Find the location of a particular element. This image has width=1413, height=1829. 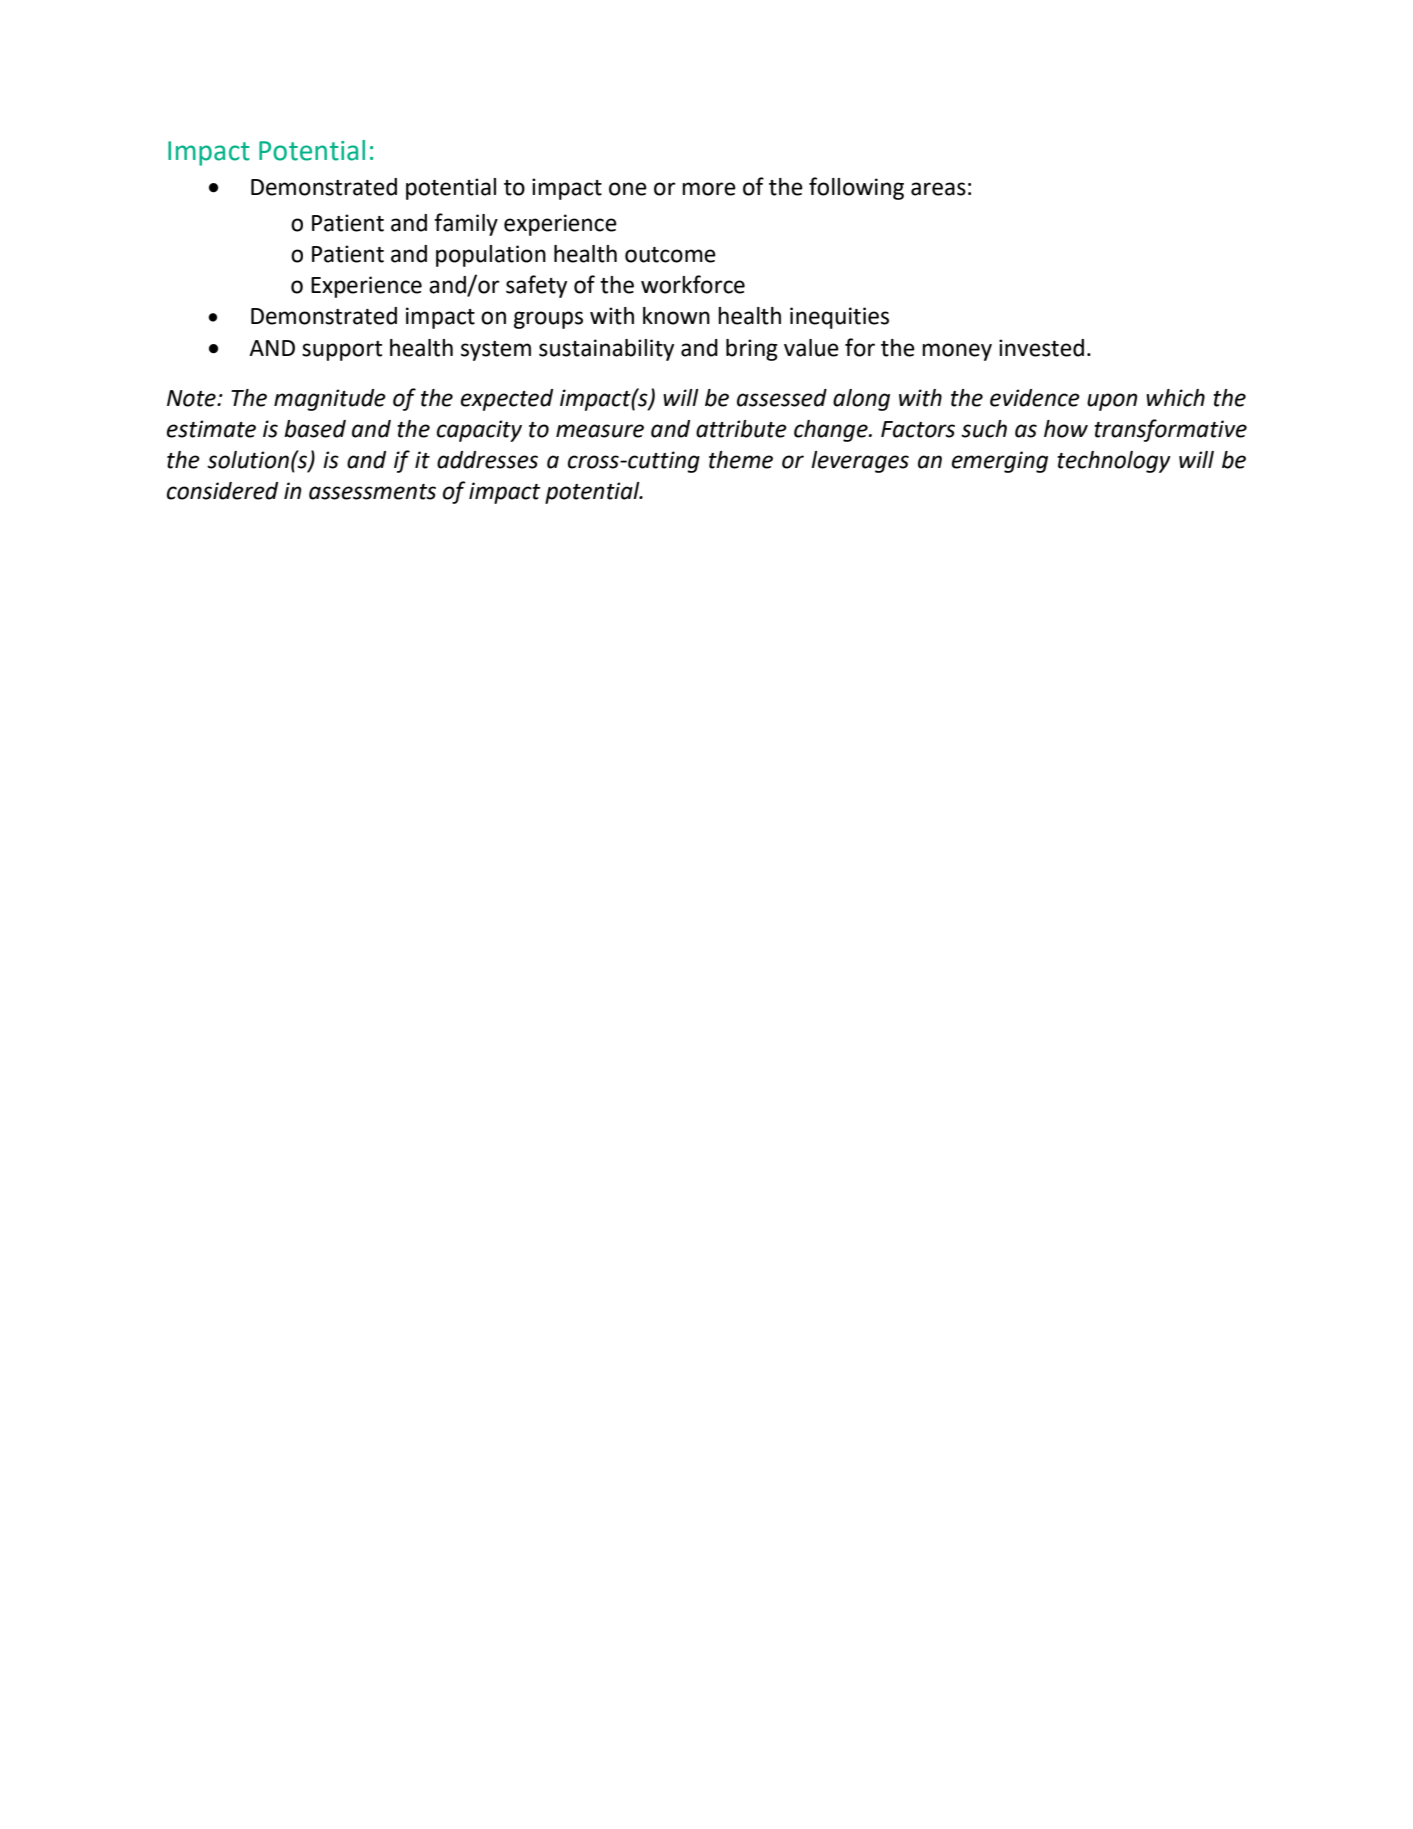

more is located at coordinates (709, 189).
